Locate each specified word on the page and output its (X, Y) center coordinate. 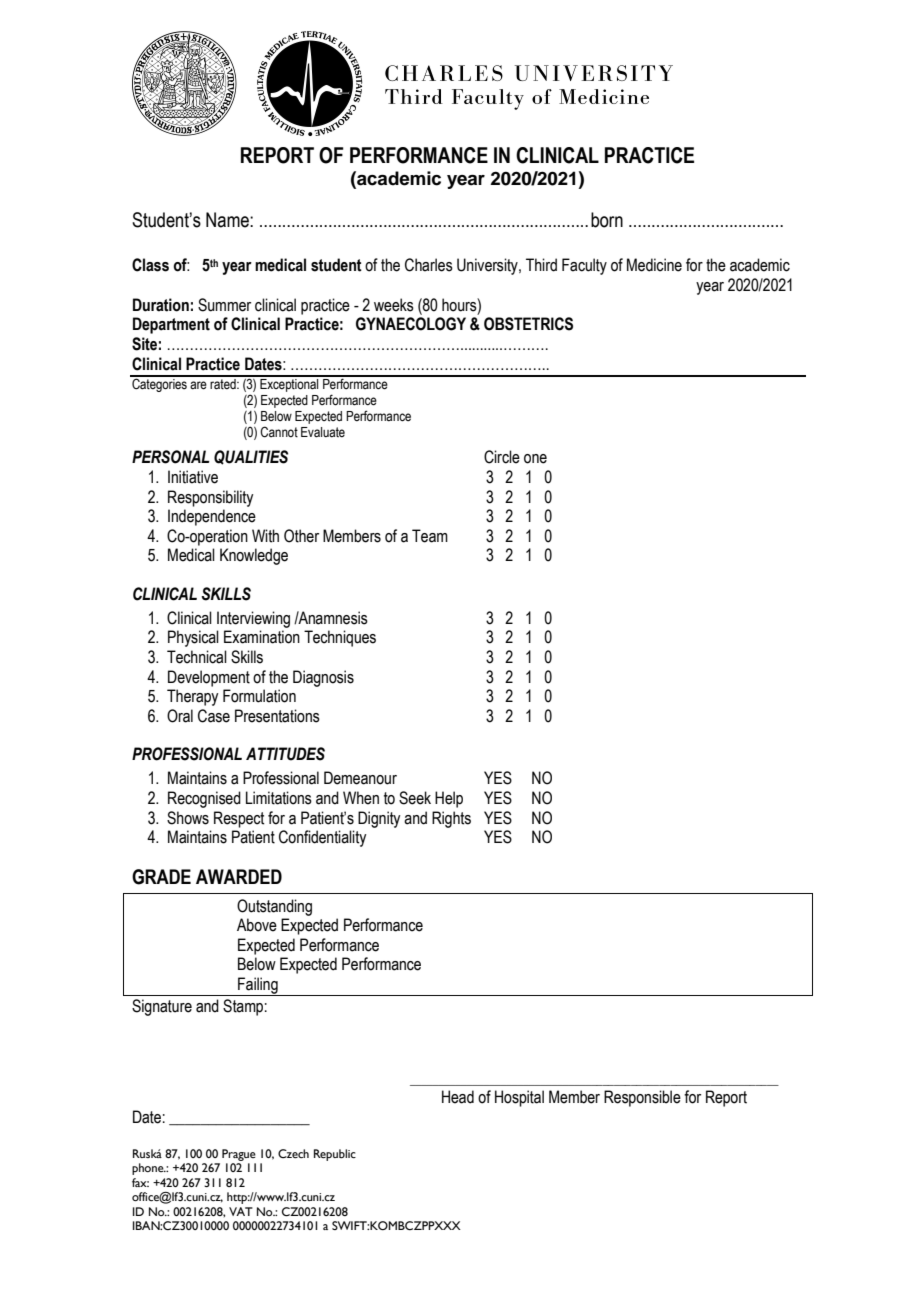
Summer (224, 305)
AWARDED (239, 876)
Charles (429, 265)
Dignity (379, 819)
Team (430, 536)
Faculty (584, 266)
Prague (239, 1155)
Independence (212, 517)
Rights (451, 819)
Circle (502, 457)
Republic (335, 1155)
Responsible (642, 1098)
